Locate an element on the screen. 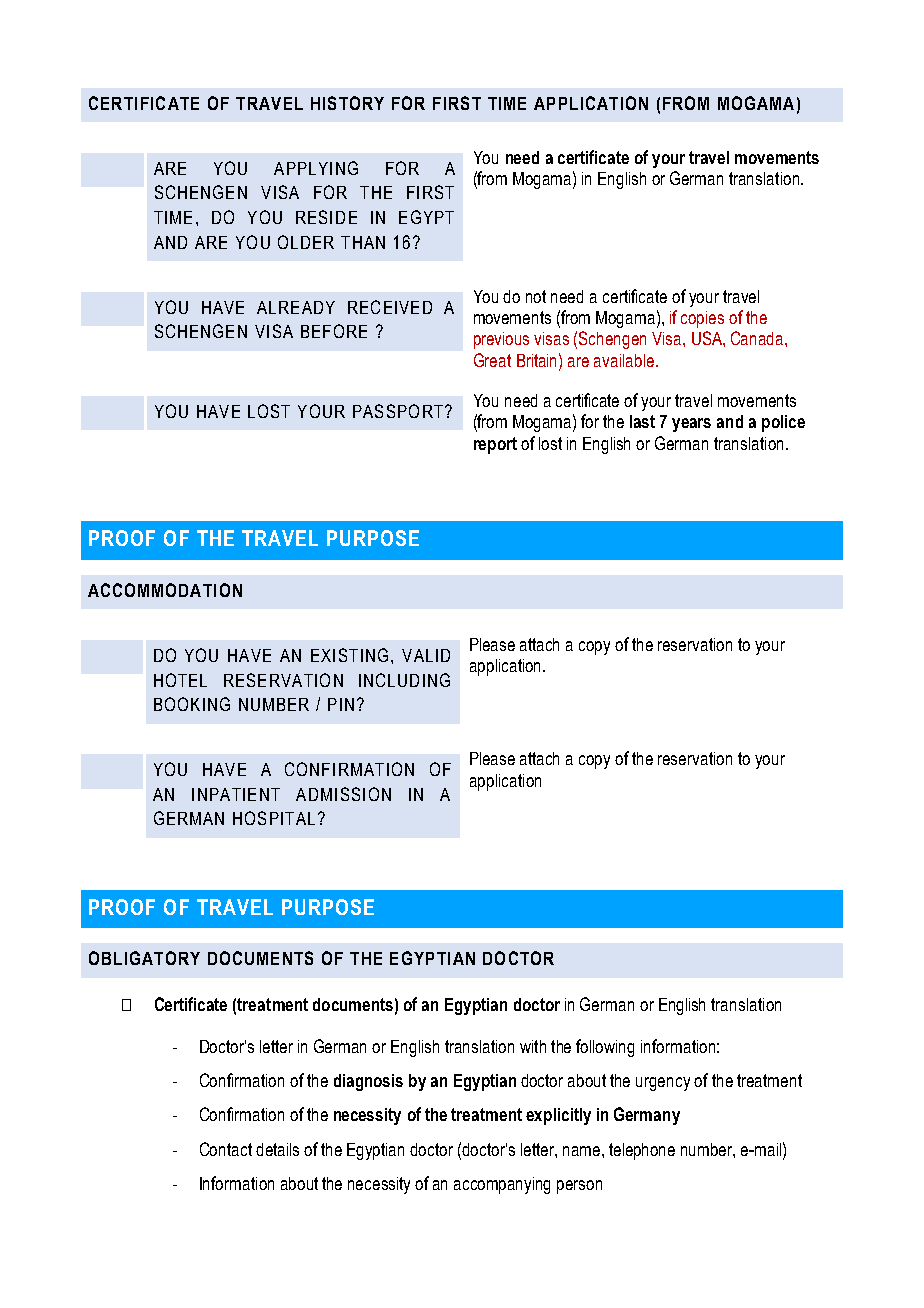 This screenshot has height=1308, width=924. APPLYING is located at coordinates (316, 168).
